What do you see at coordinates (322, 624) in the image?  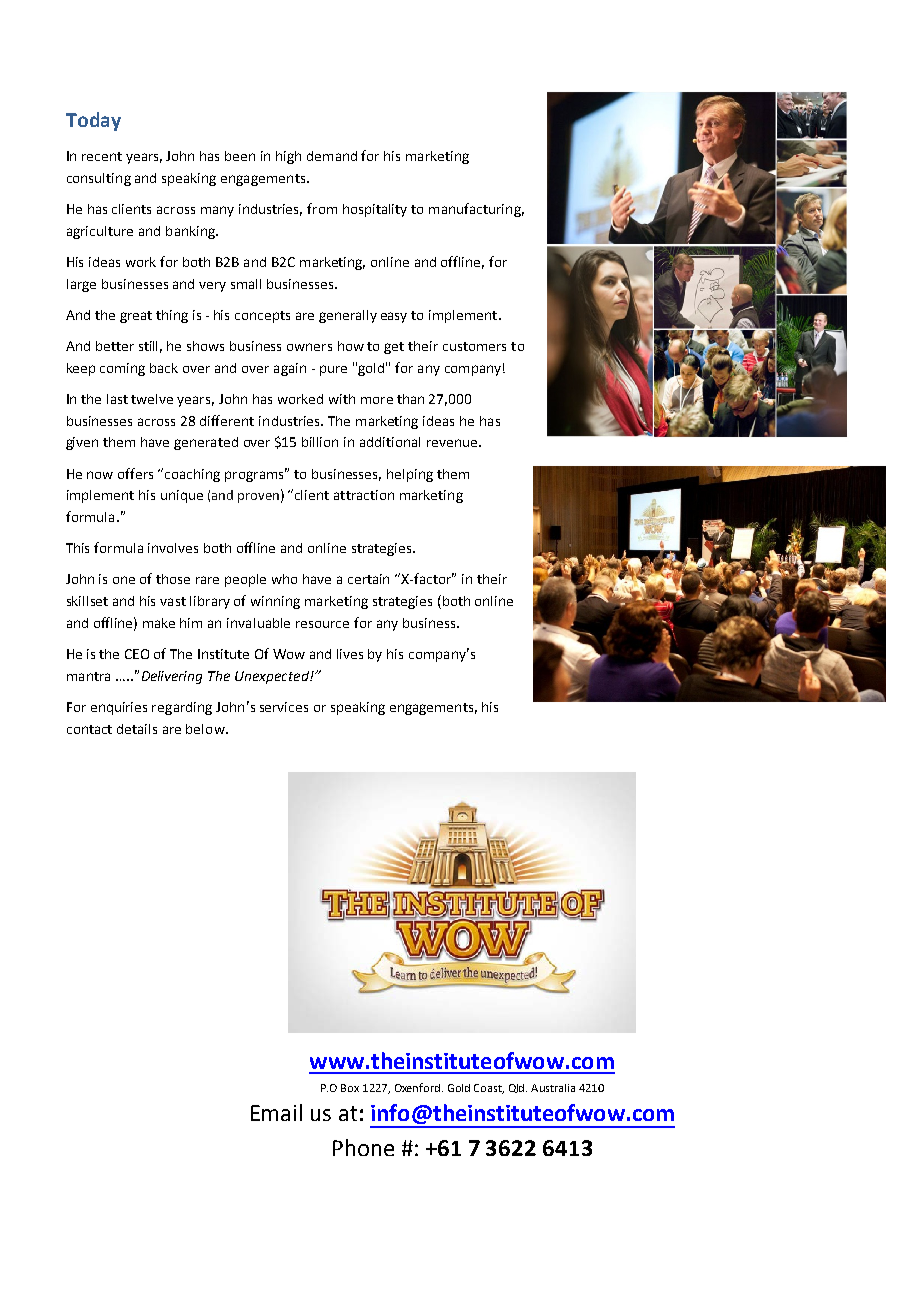 I see `resource` at bounding box center [322, 624].
